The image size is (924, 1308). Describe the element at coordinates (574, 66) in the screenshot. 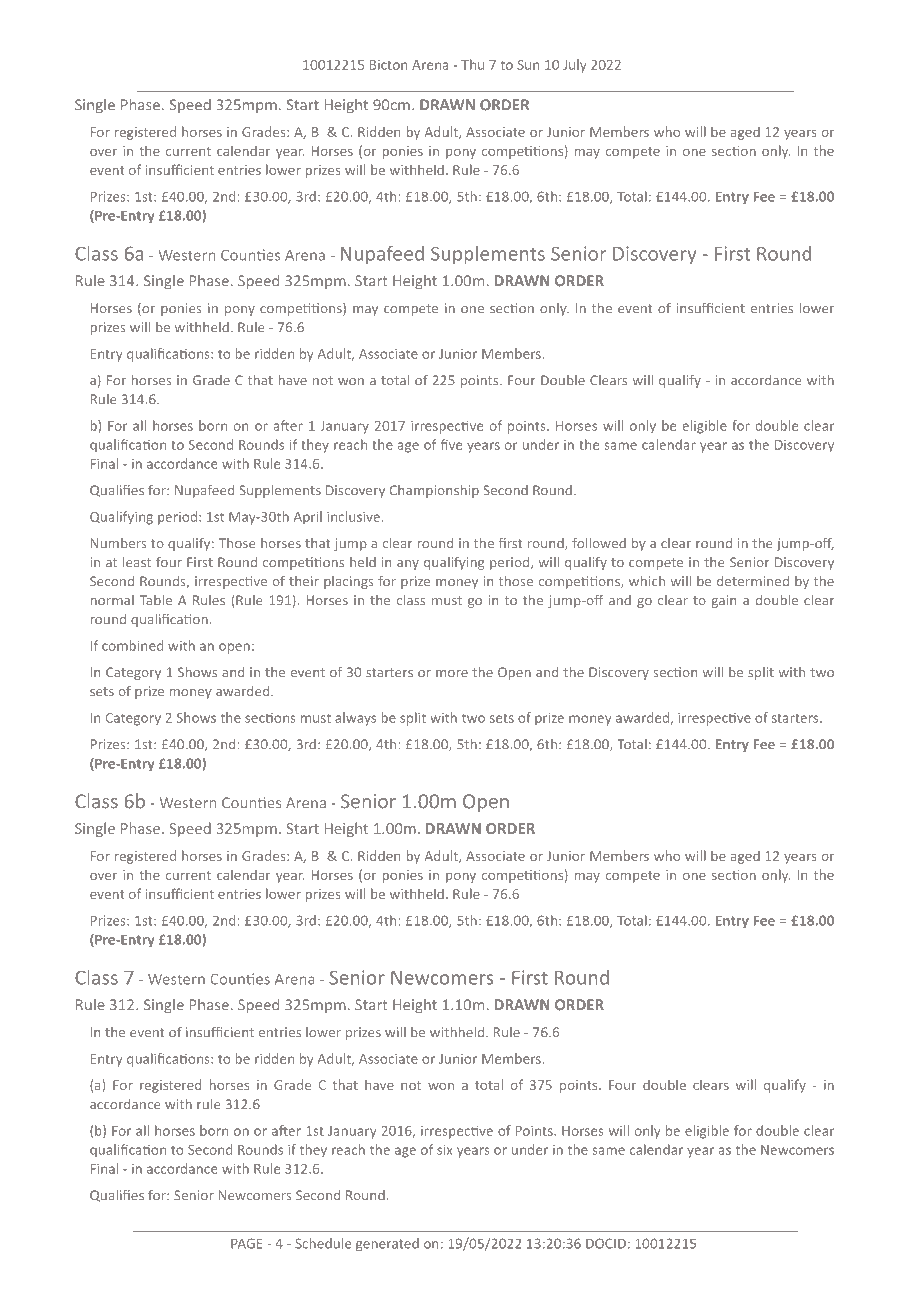

I see `July` at that location.
